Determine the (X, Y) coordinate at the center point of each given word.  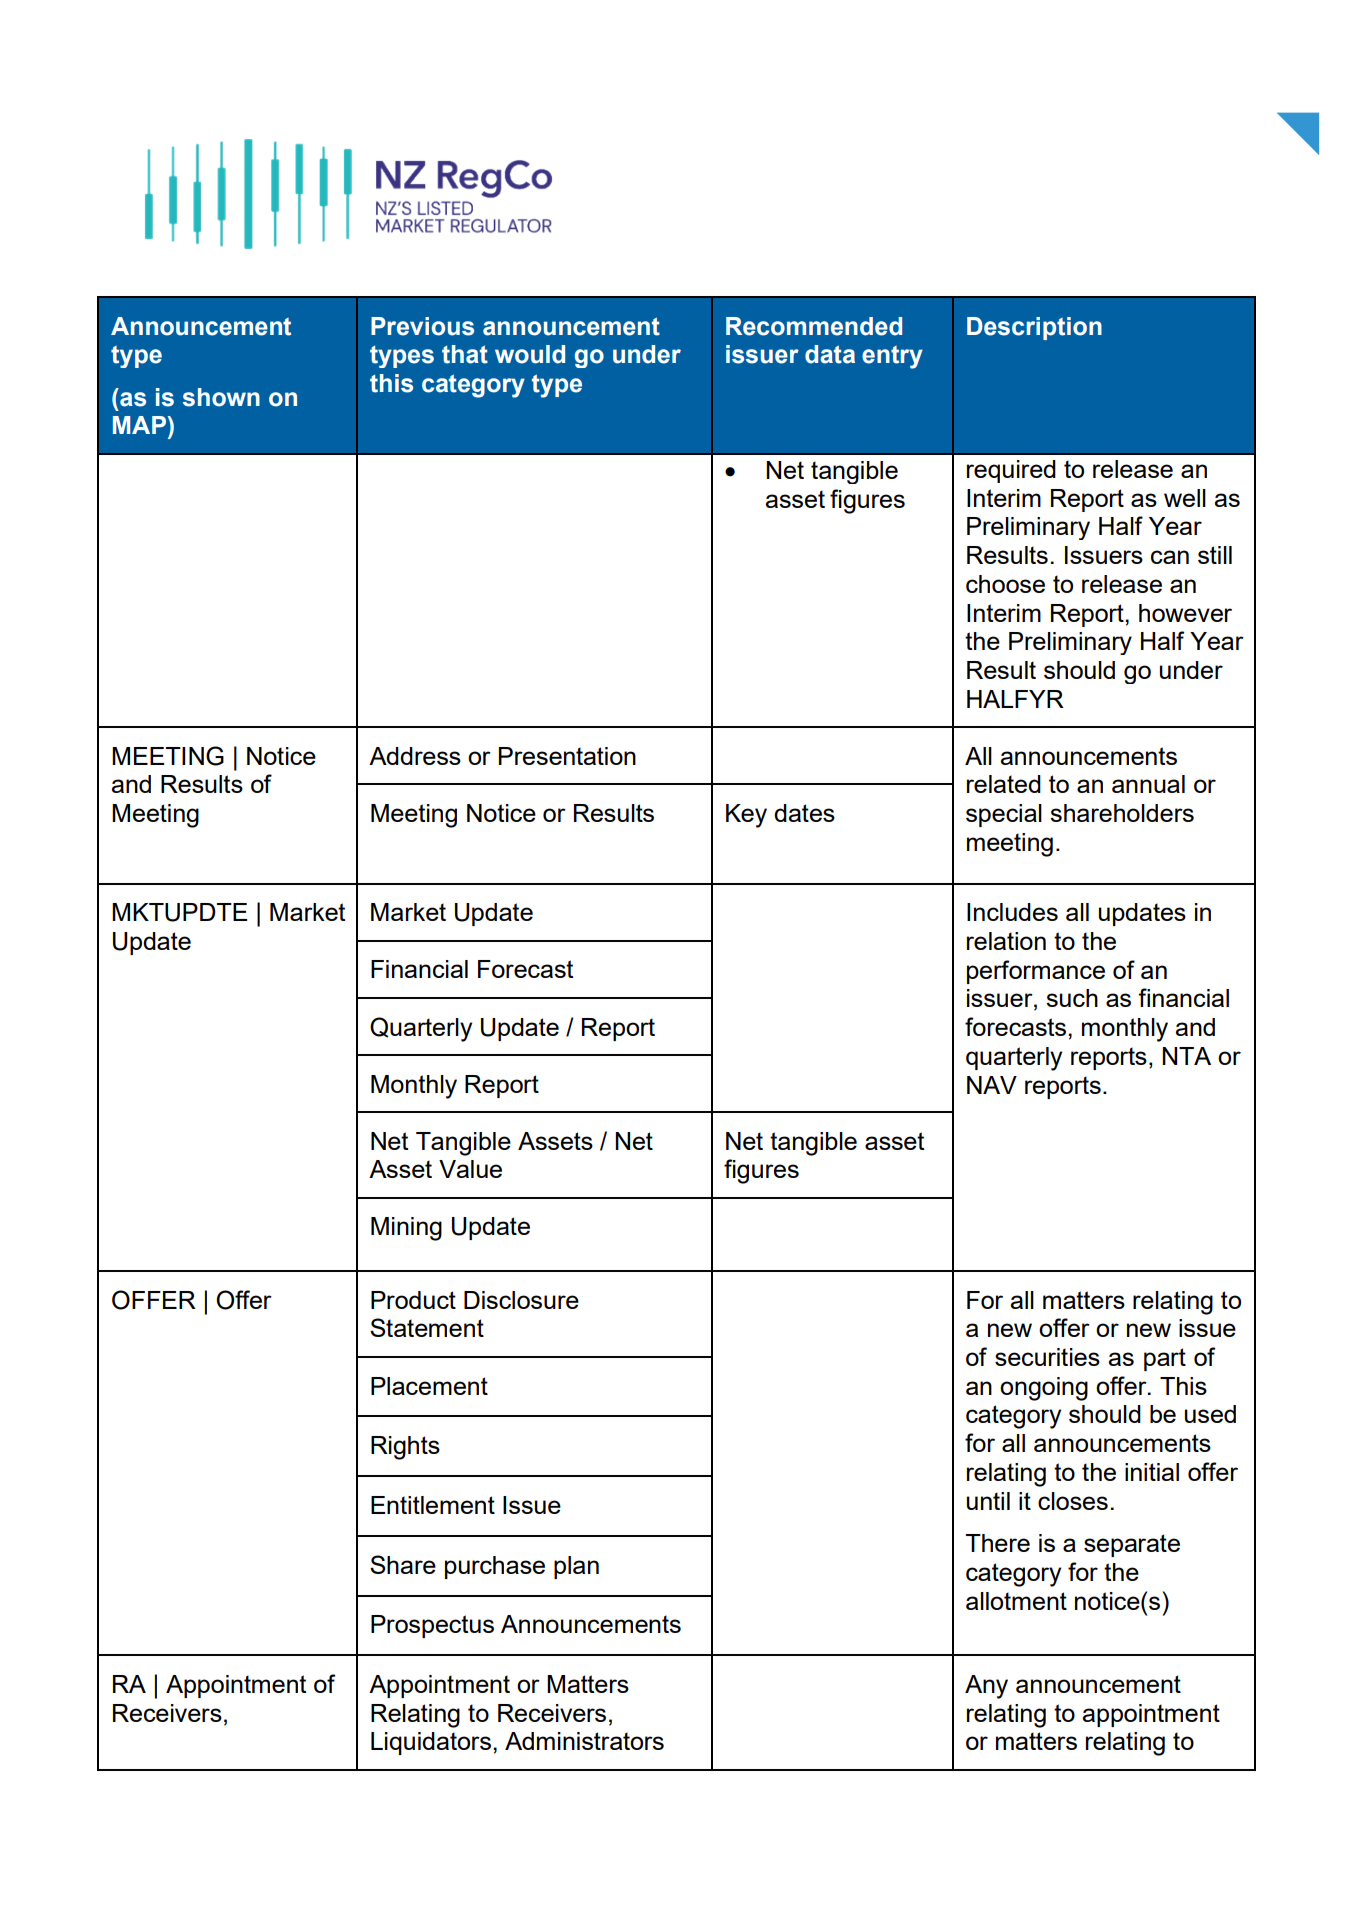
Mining (406, 1229)
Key (746, 816)
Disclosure (521, 1300)
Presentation (567, 756)
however (1185, 613)
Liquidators (431, 1743)
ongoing (1044, 1389)
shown (221, 397)
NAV (992, 1085)
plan (576, 1567)
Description (1034, 328)
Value (470, 1169)
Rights (405, 1448)
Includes (1012, 912)
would (530, 354)
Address (415, 756)
